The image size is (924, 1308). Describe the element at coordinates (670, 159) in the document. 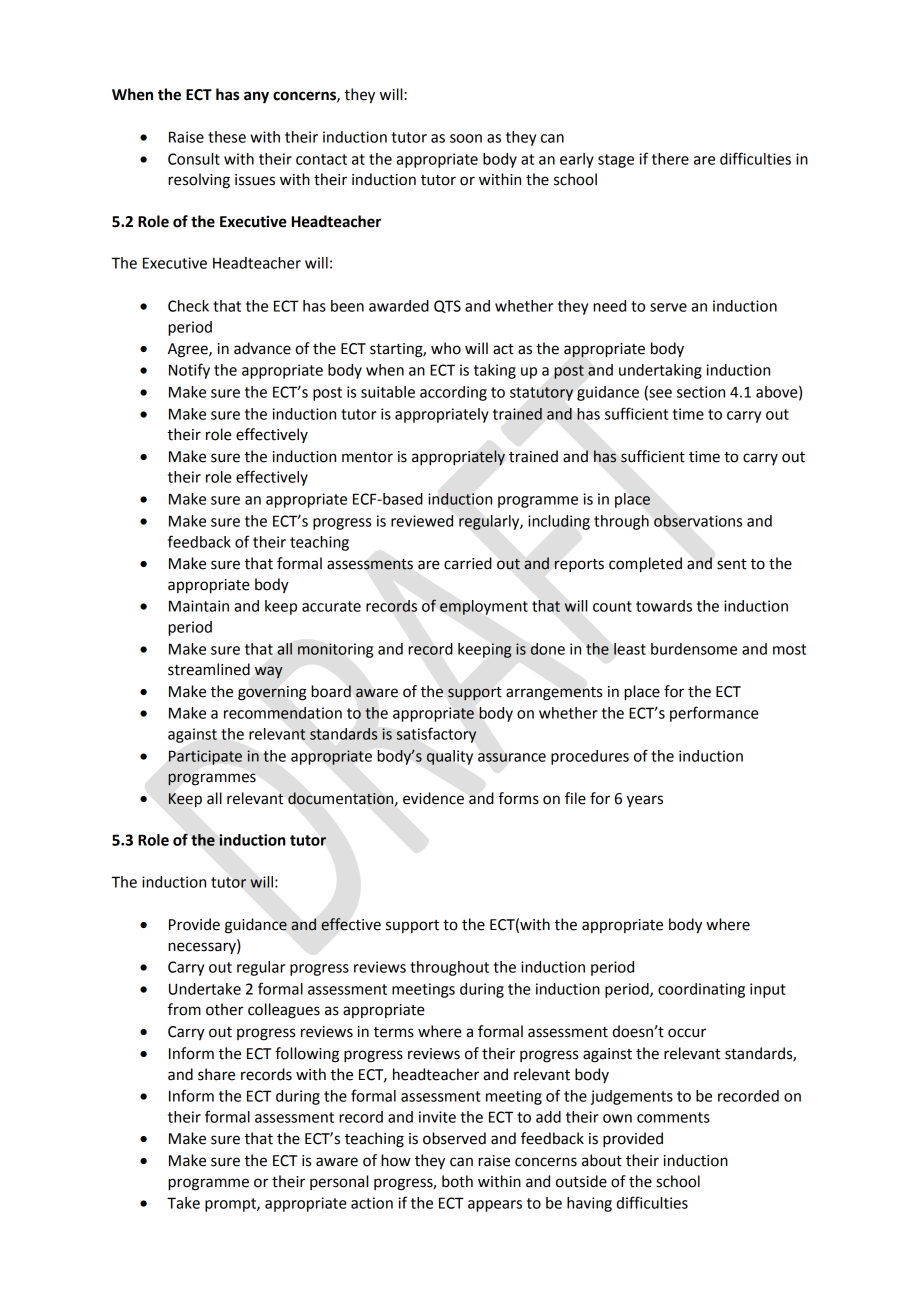

I see `there` at that location.
